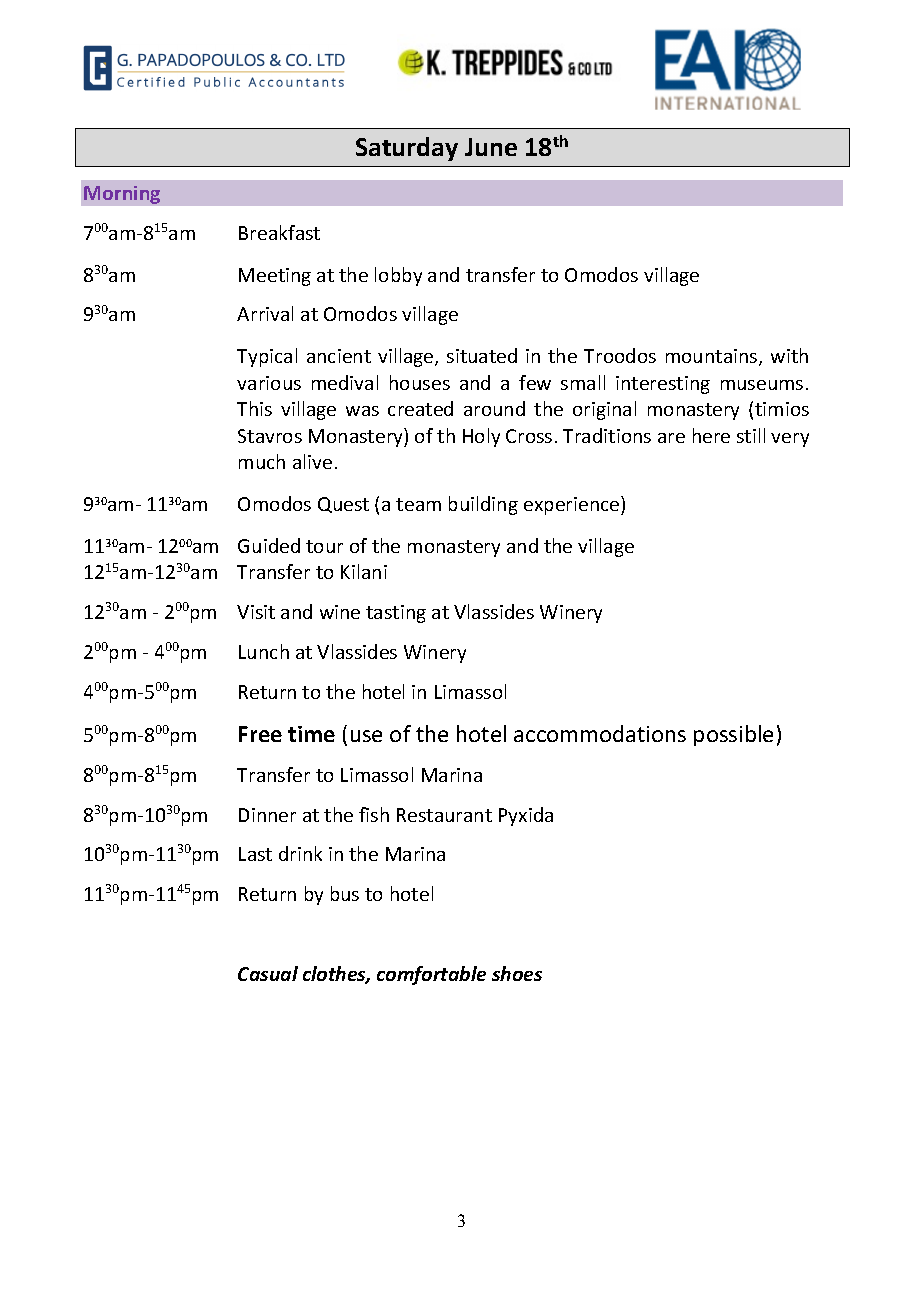 This page has height=1308, width=924. I want to click on Guided, so click(269, 545).
